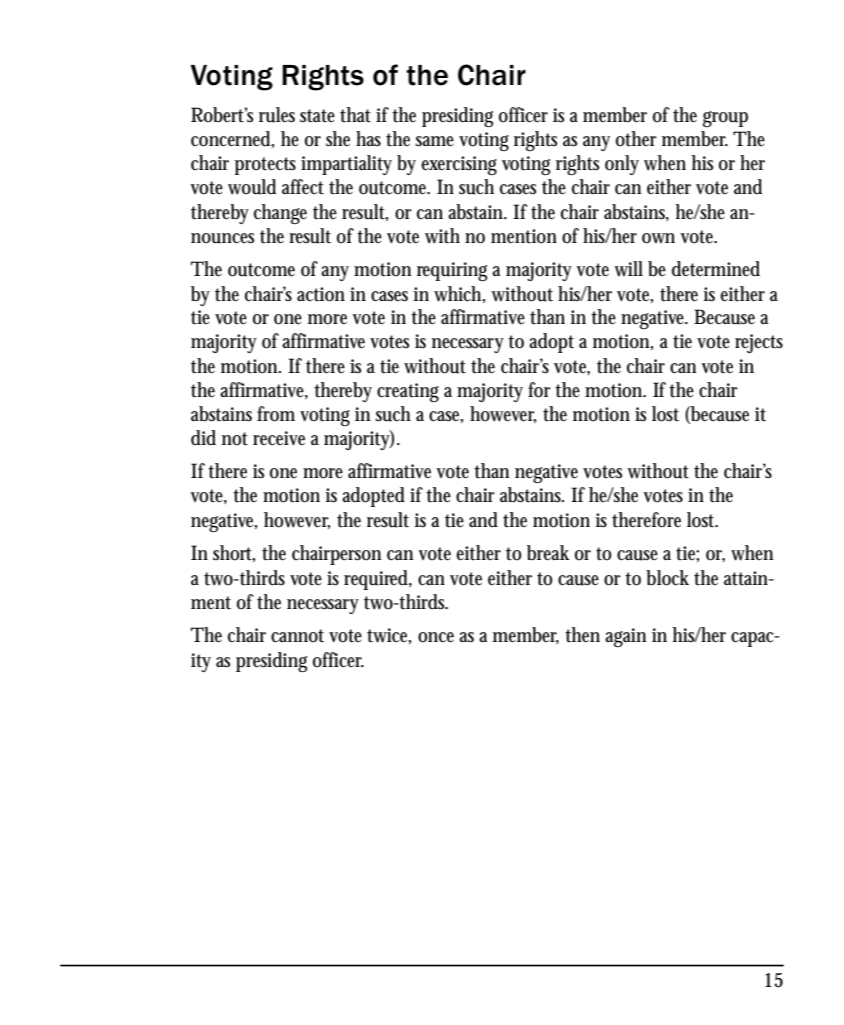  I want to click on same, so click(435, 141).
